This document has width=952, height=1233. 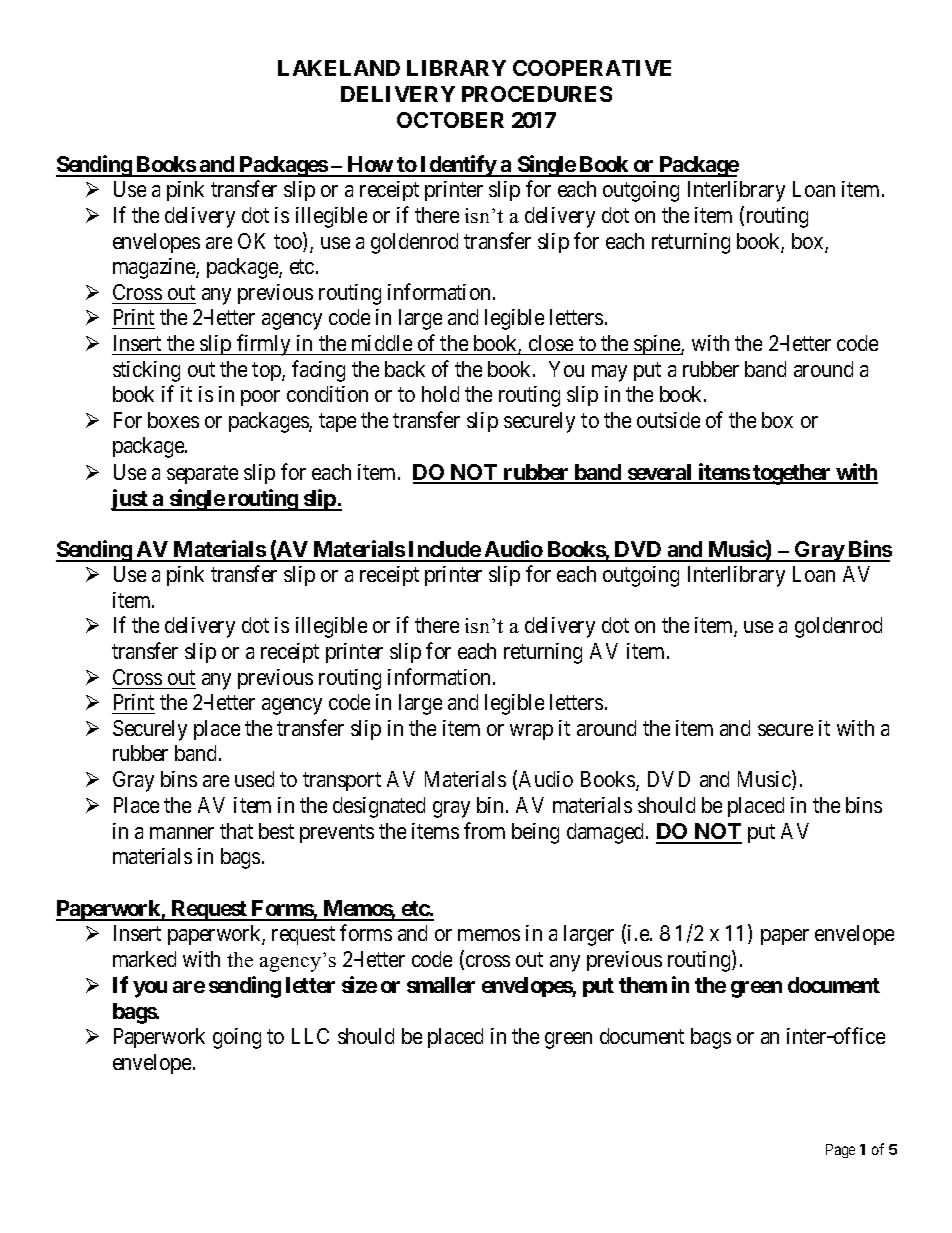 What do you see at coordinates (531, 732) in the document?
I see `wrap` at bounding box center [531, 732].
